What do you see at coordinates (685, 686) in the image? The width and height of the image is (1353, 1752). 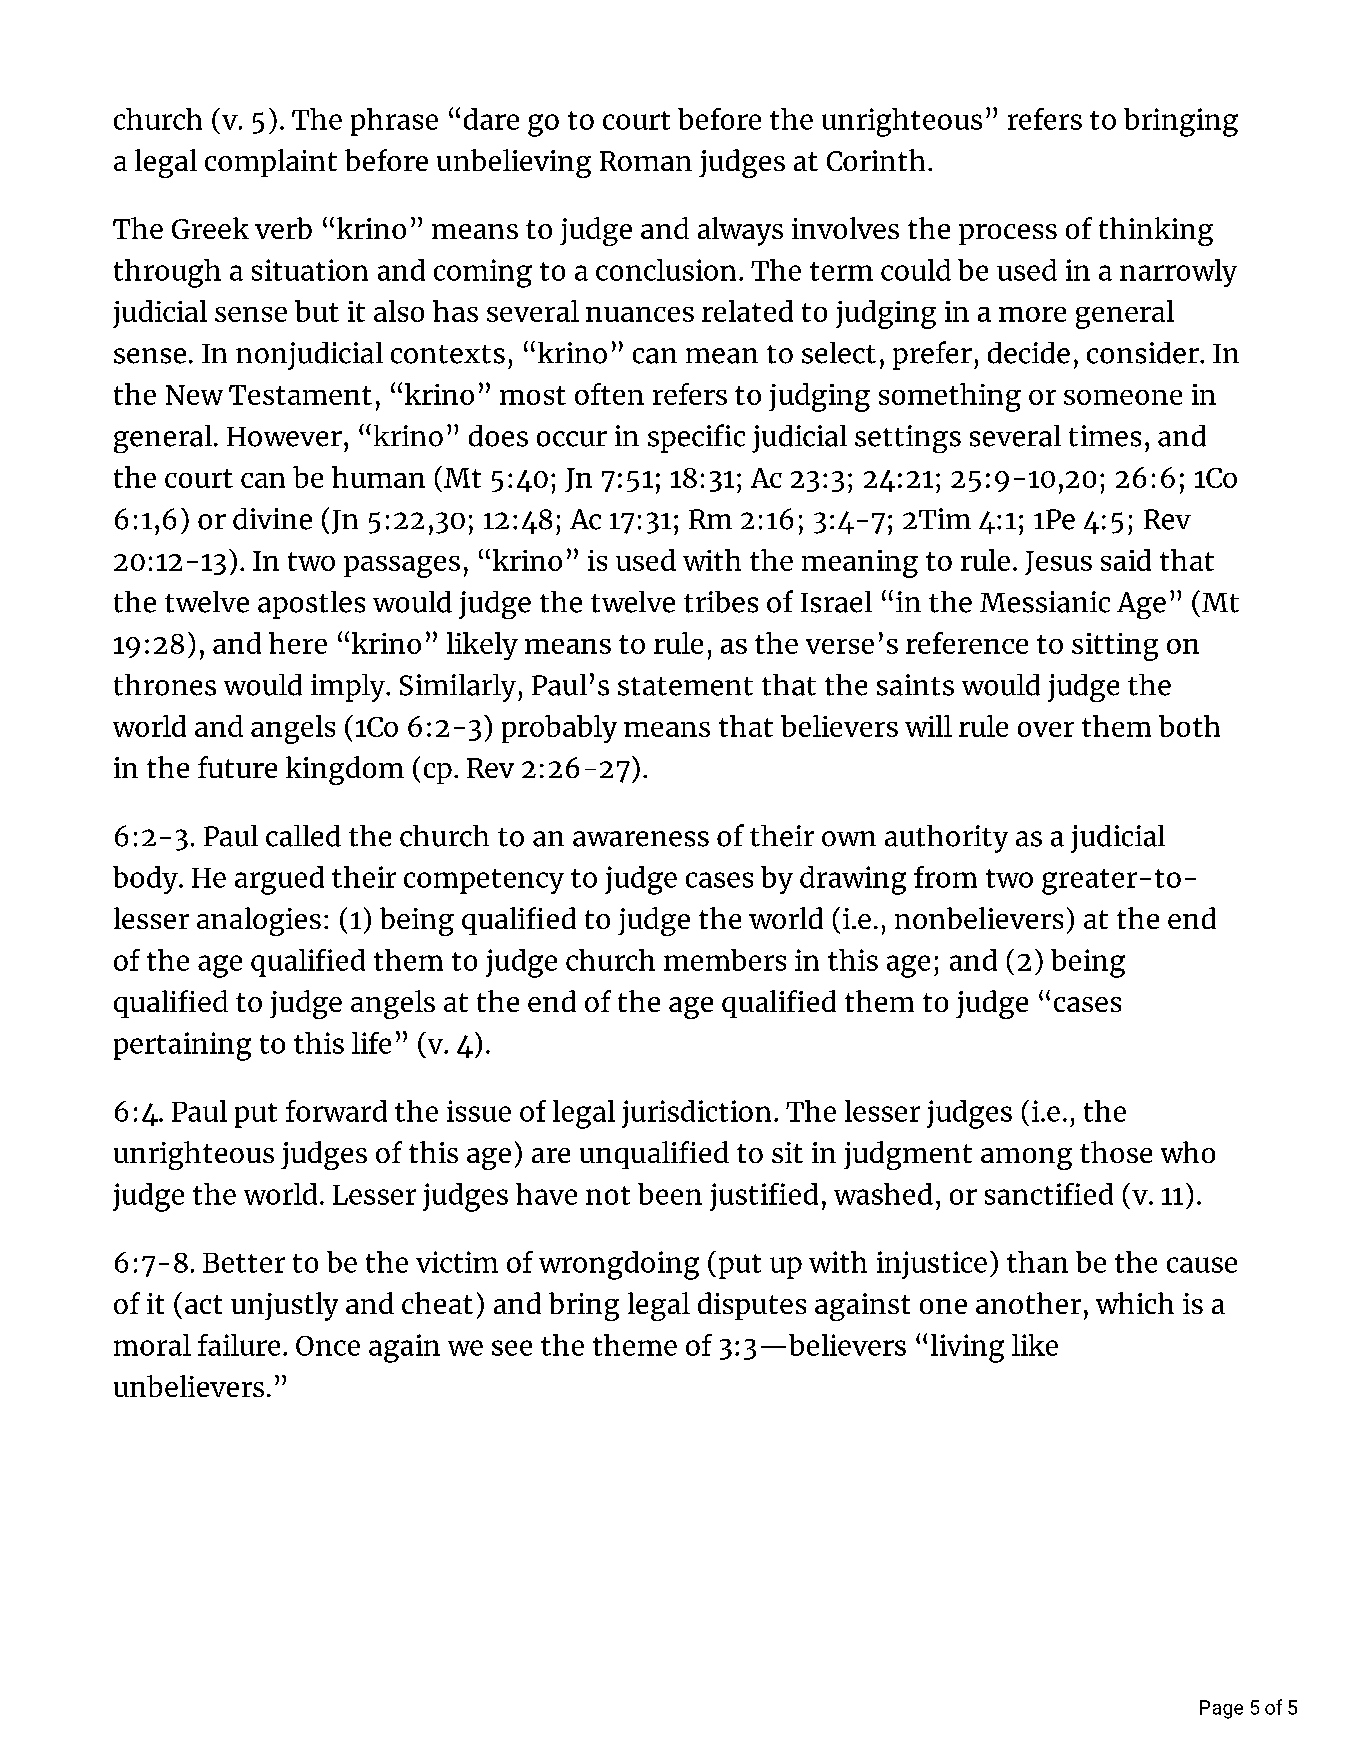 I see `statement` at bounding box center [685, 686].
